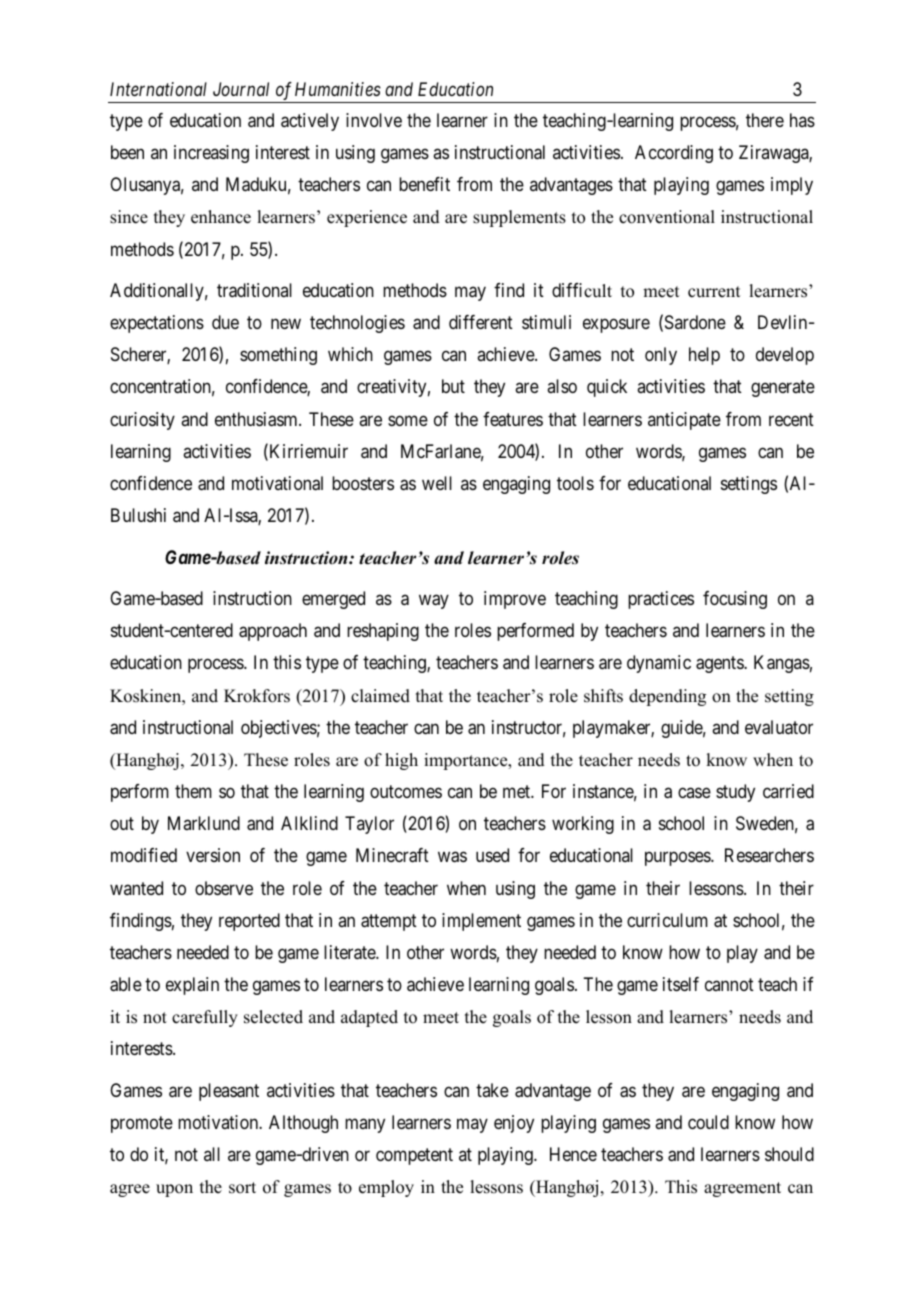 Image resolution: width=924 pixels, height=1308 pixels. What do you see at coordinates (434, 602) in the screenshot?
I see `way` at bounding box center [434, 602].
